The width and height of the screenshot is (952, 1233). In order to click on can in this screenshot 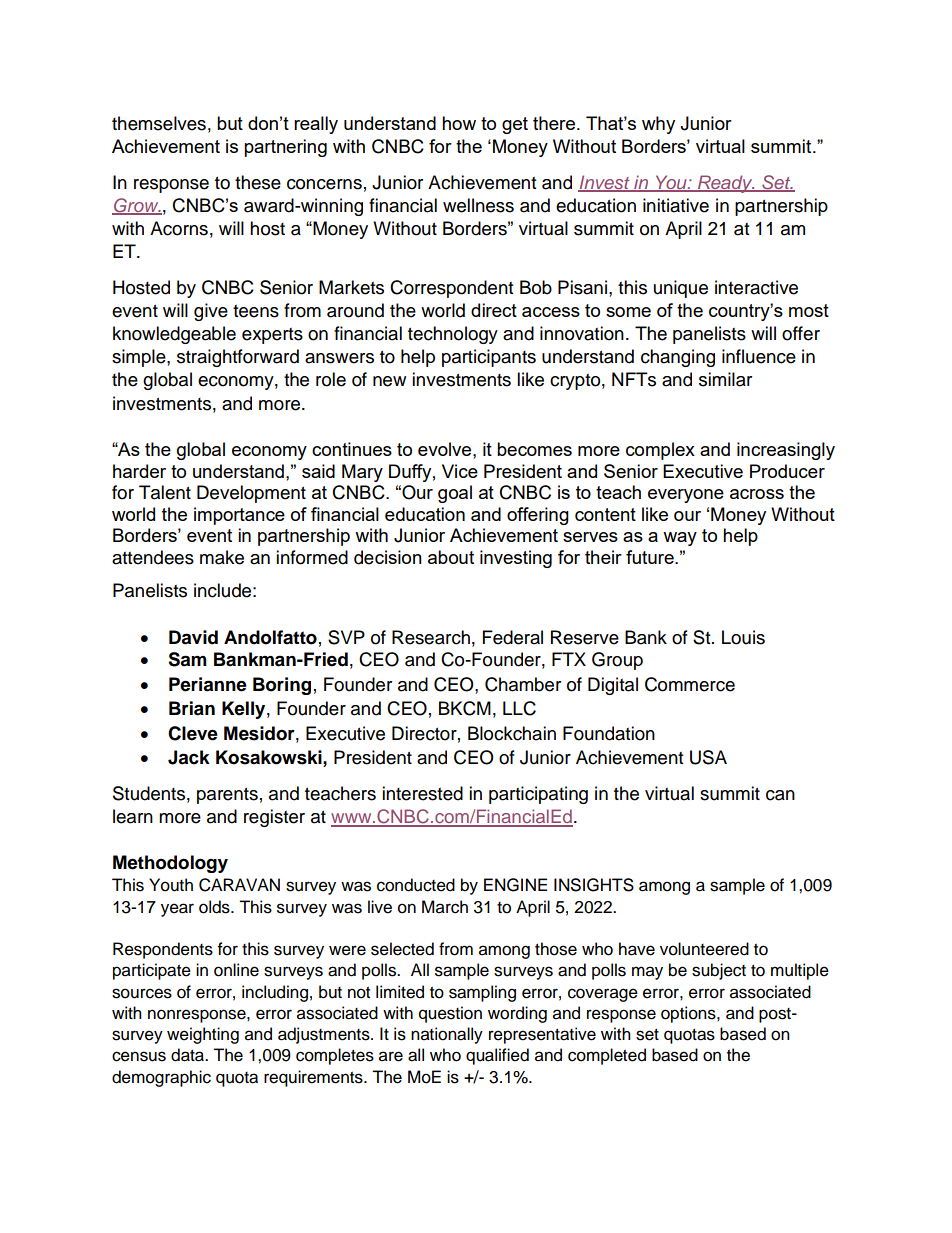, I will do `click(780, 795)`.
